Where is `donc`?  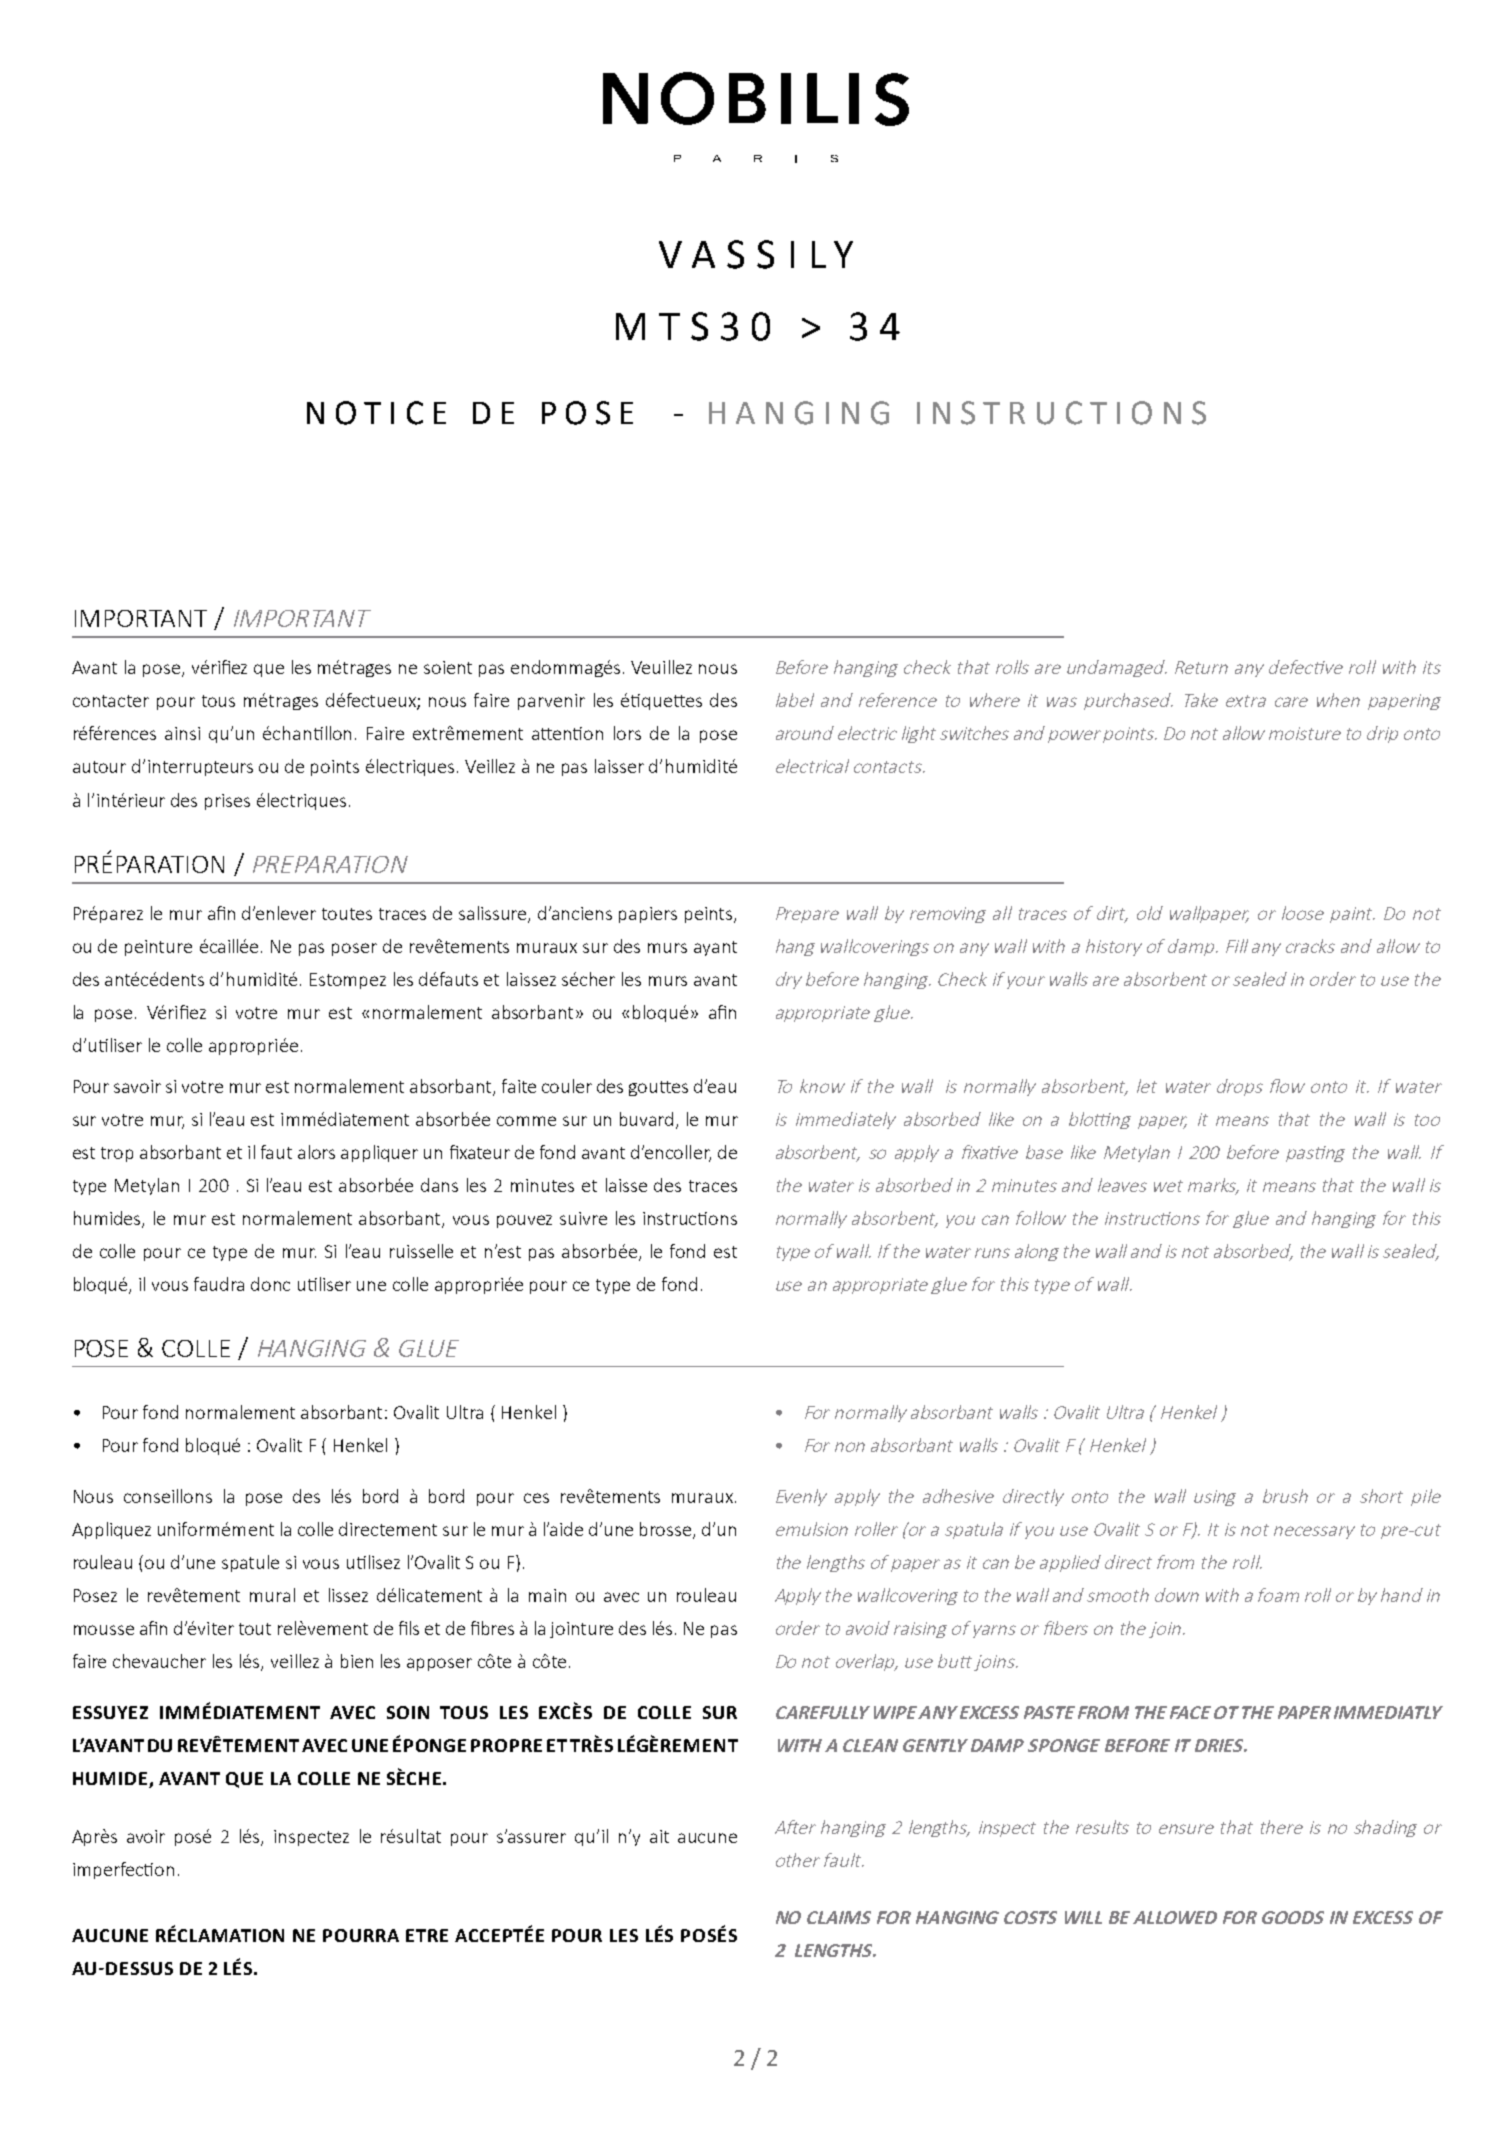 donc is located at coordinates (270, 1284).
